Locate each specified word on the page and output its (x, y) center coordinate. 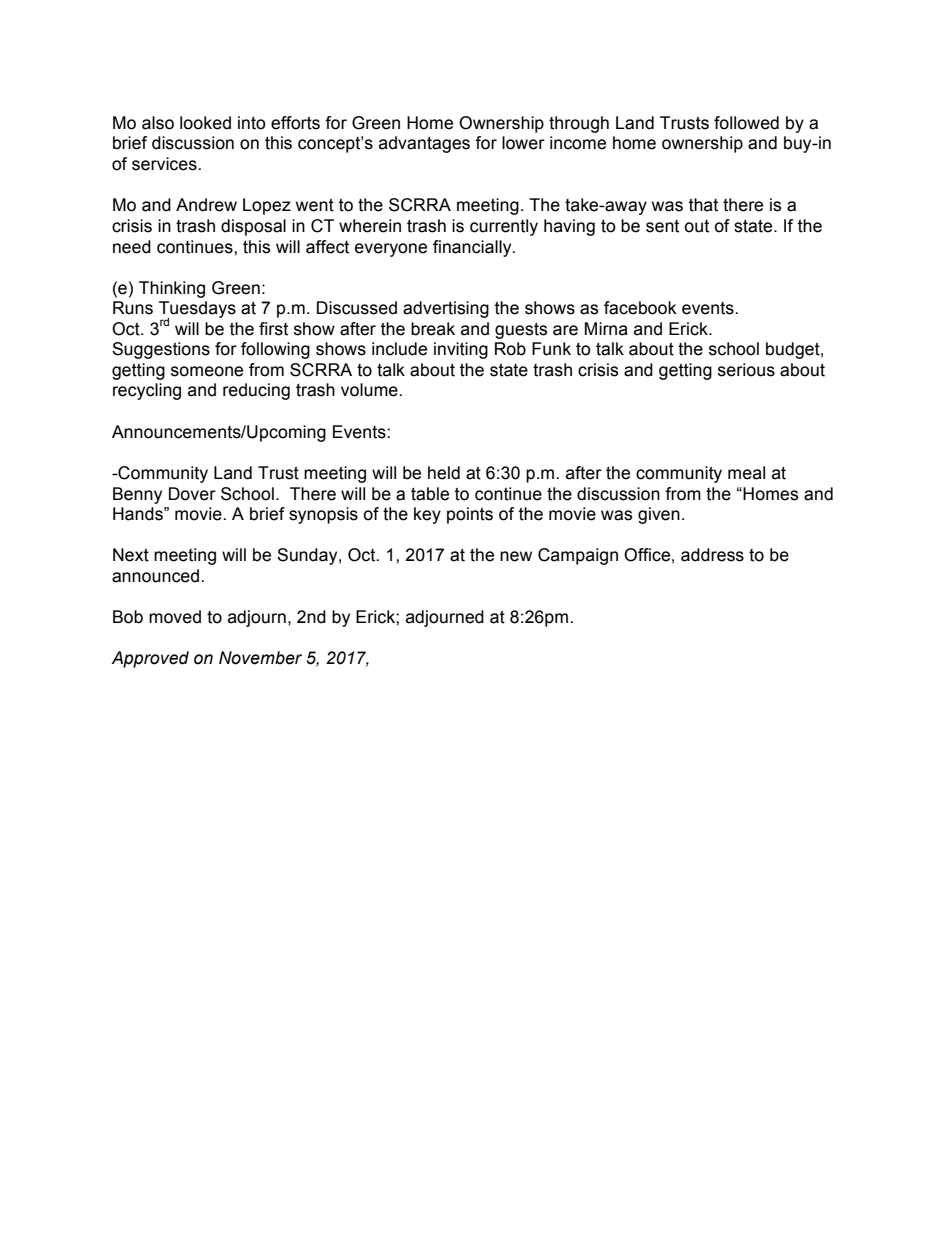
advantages (424, 144)
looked (205, 123)
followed (746, 123)
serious (746, 370)
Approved (150, 659)
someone (207, 371)
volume (370, 390)
